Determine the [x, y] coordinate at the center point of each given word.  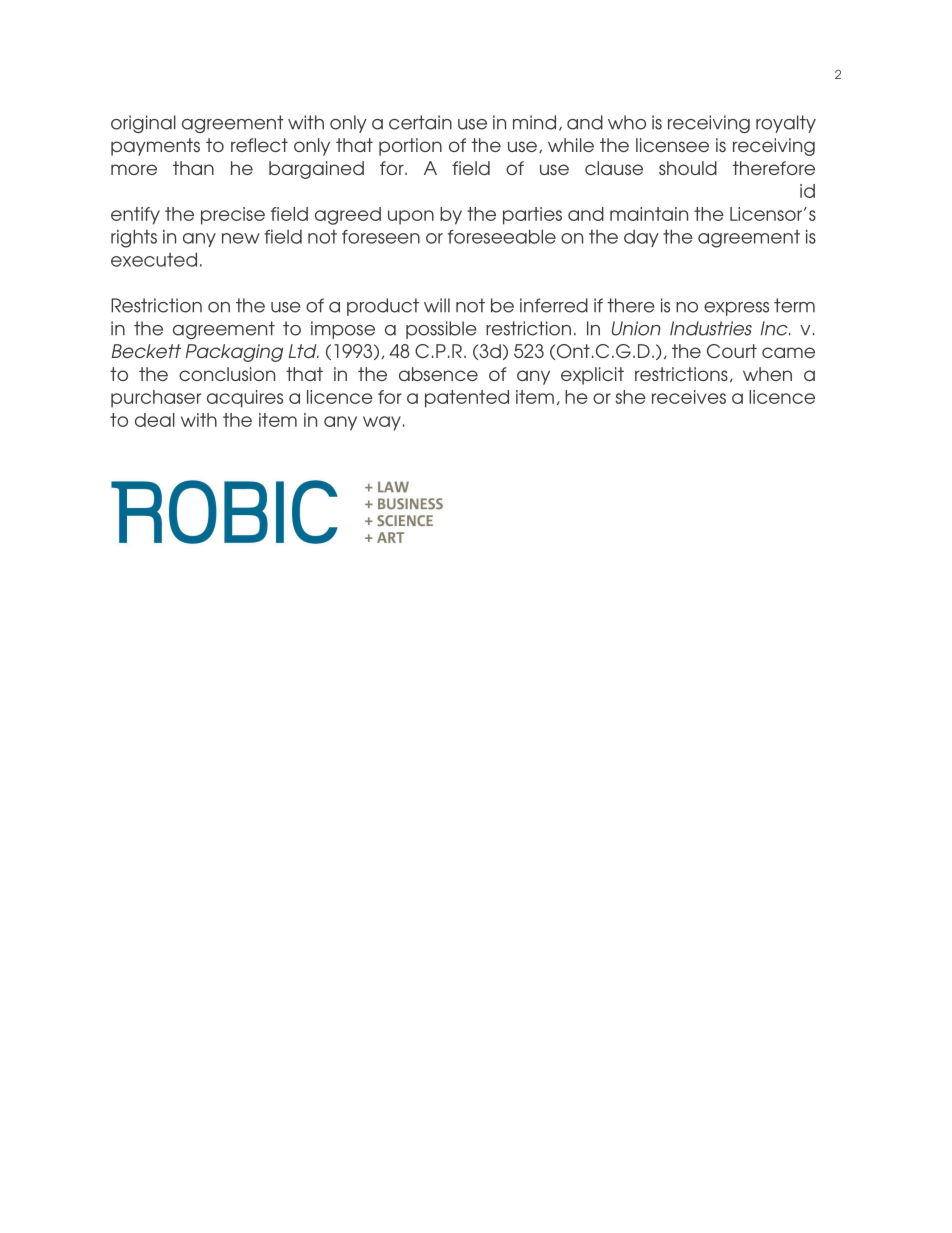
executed [154, 259]
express [736, 309]
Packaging [234, 353]
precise [233, 216]
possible [441, 330]
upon [411, 217]
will [437, 305]
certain [420, 122]
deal [155, 420]
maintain [649, 214]
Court [732, 351]
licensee [672, 145]
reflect [259, 145]
